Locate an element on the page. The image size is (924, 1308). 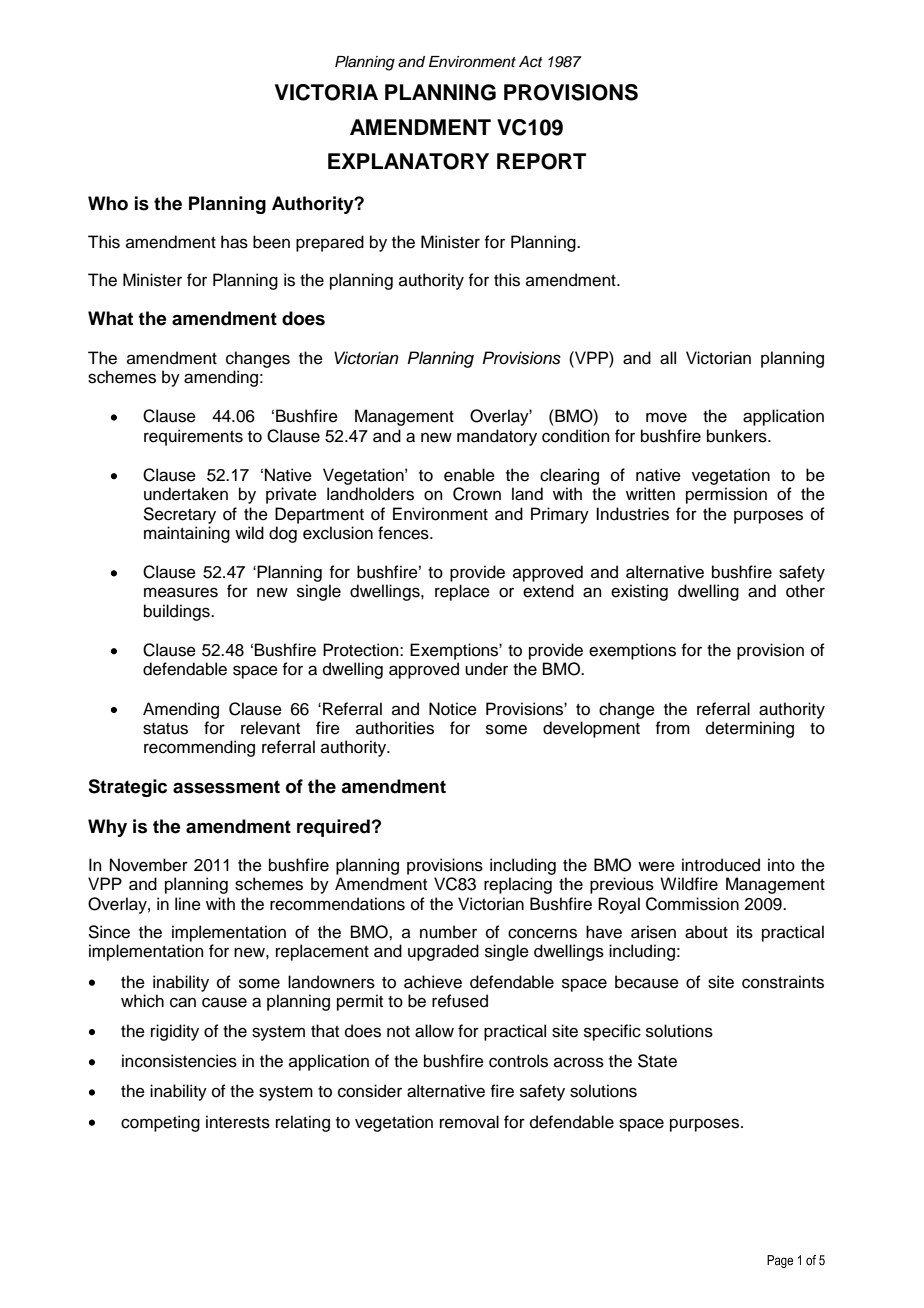
REPORT is located at coordinates (541, 161).
